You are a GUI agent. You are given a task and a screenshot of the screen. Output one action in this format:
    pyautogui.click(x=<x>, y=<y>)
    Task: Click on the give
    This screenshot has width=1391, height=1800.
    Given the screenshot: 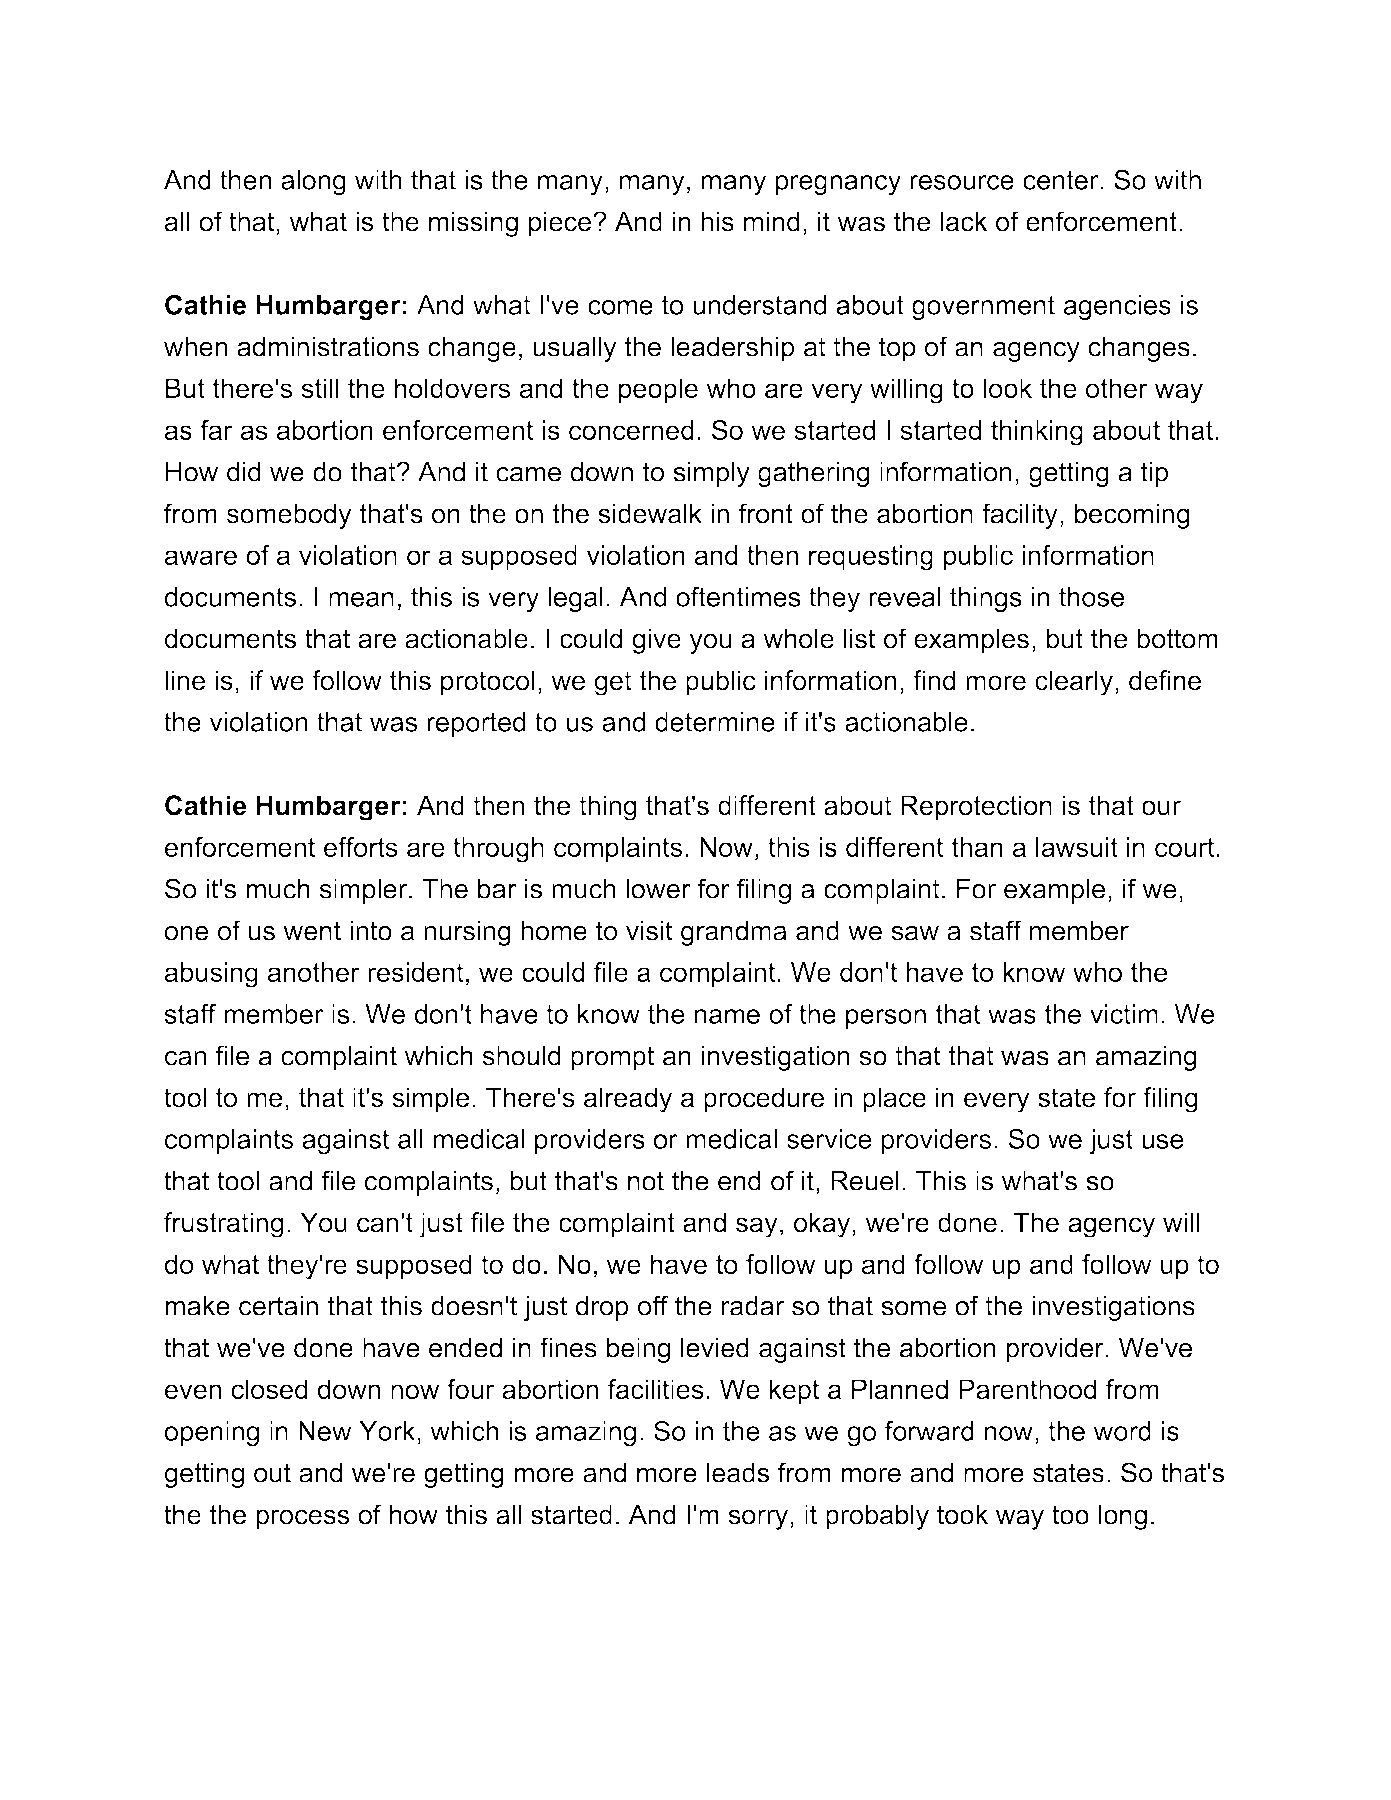 What is the action you would take?
    pyautogui.click(x=656, y=641)
